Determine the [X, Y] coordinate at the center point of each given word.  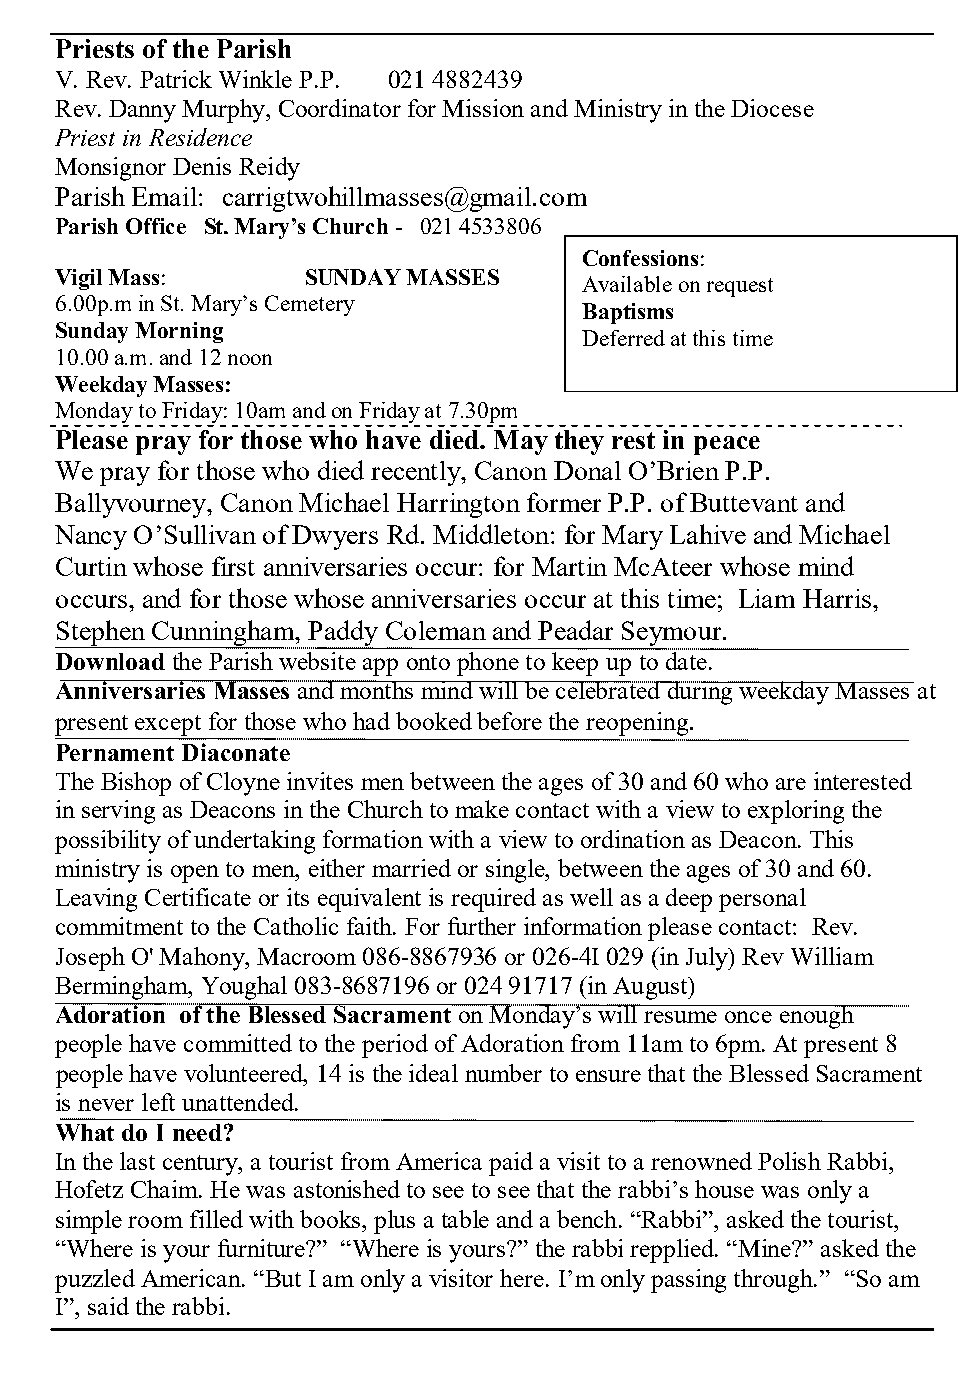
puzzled [95, 1281]
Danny [142, 111]
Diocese [772, 108]
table [465, 1219]
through [775, 1281]
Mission [483, 108]
